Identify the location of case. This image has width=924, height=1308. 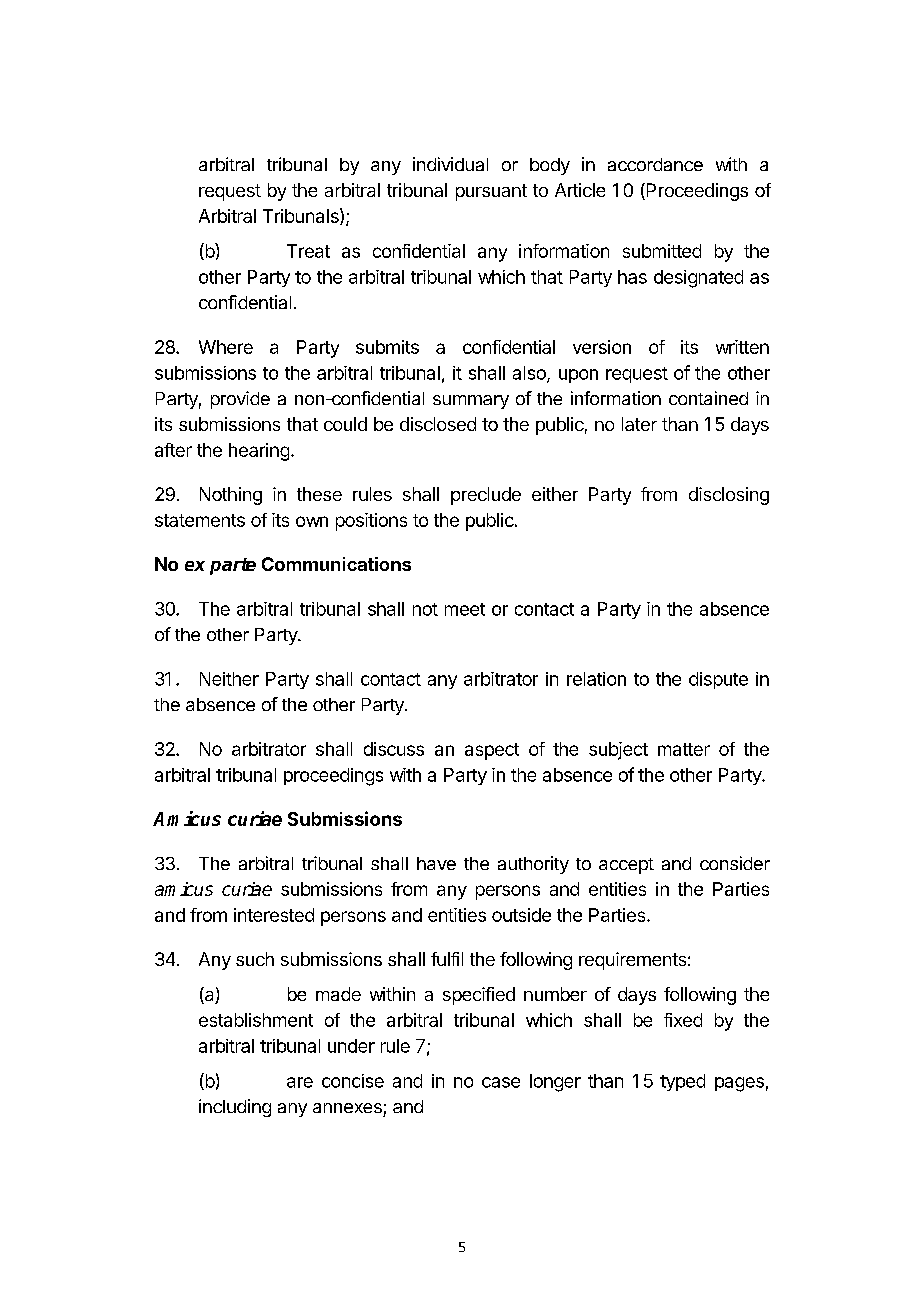
(501, 1082).
